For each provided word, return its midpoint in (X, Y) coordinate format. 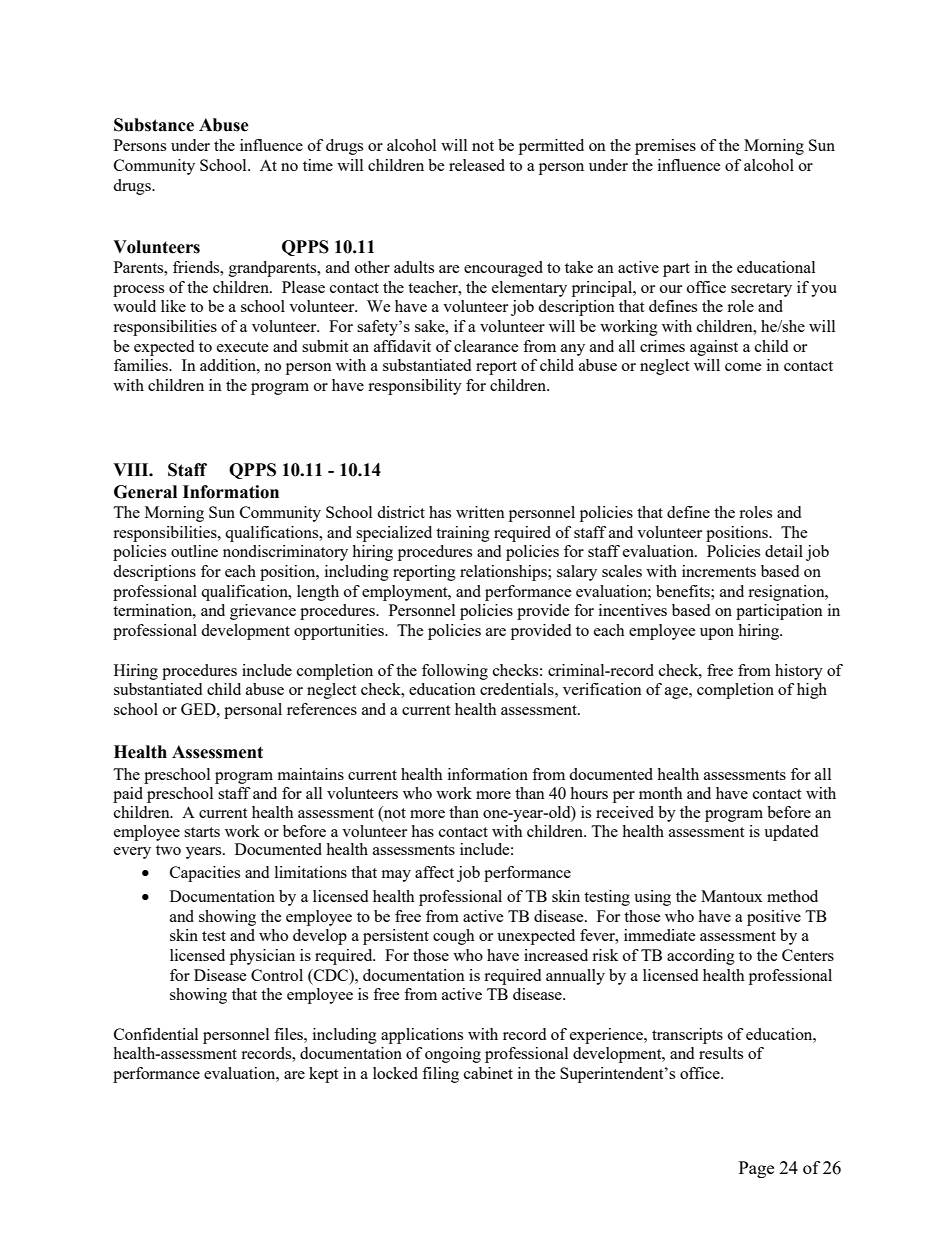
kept (323, 1075)
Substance (154, 125)
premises (665, 147)
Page (756, 1169)
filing (440, 1075)
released (477, 165)
